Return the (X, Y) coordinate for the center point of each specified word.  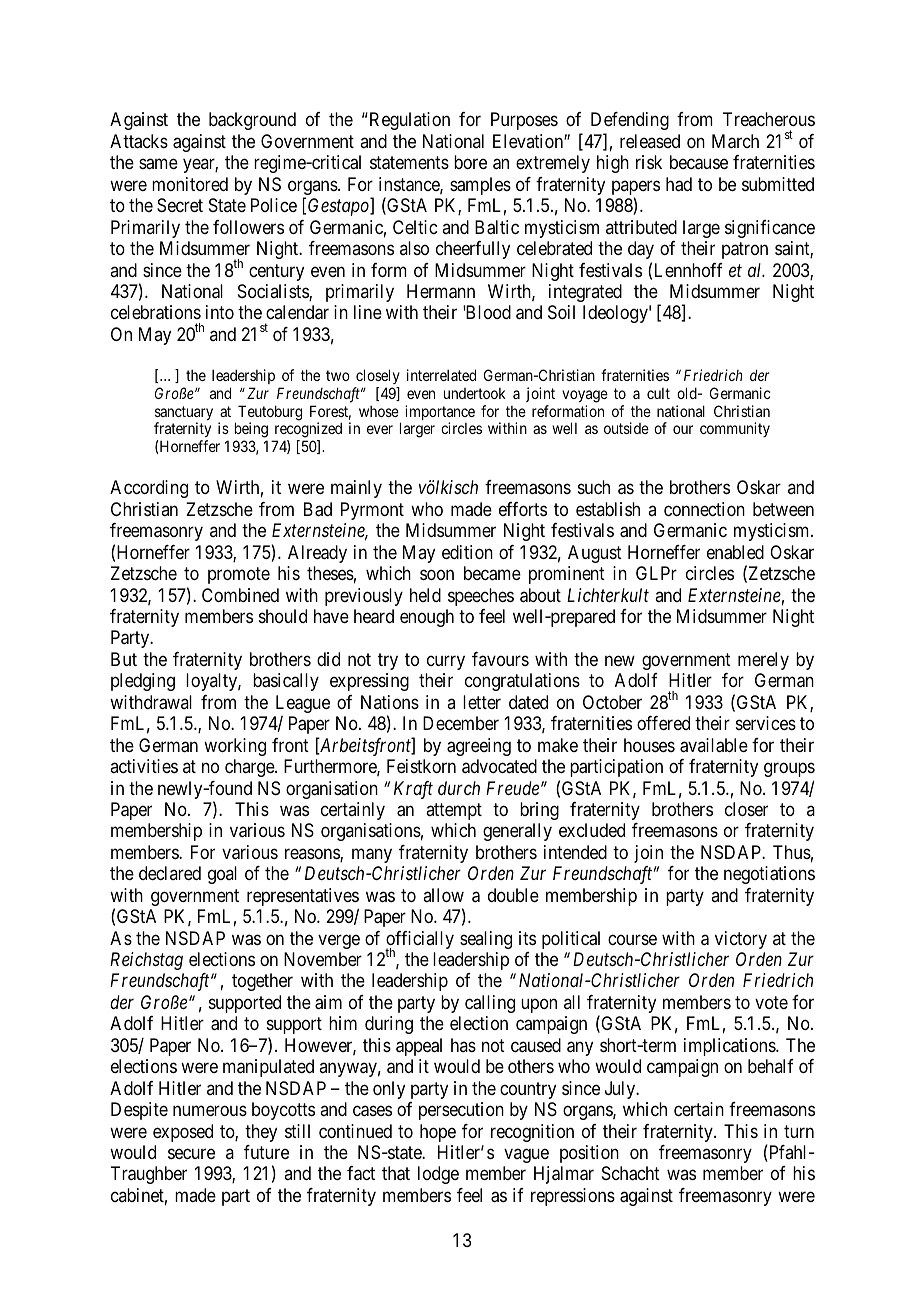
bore (470, 162)
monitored (190, 184)
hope (438, 1133)
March (735, 141)
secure (191, 1153)
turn (799, 1131)
